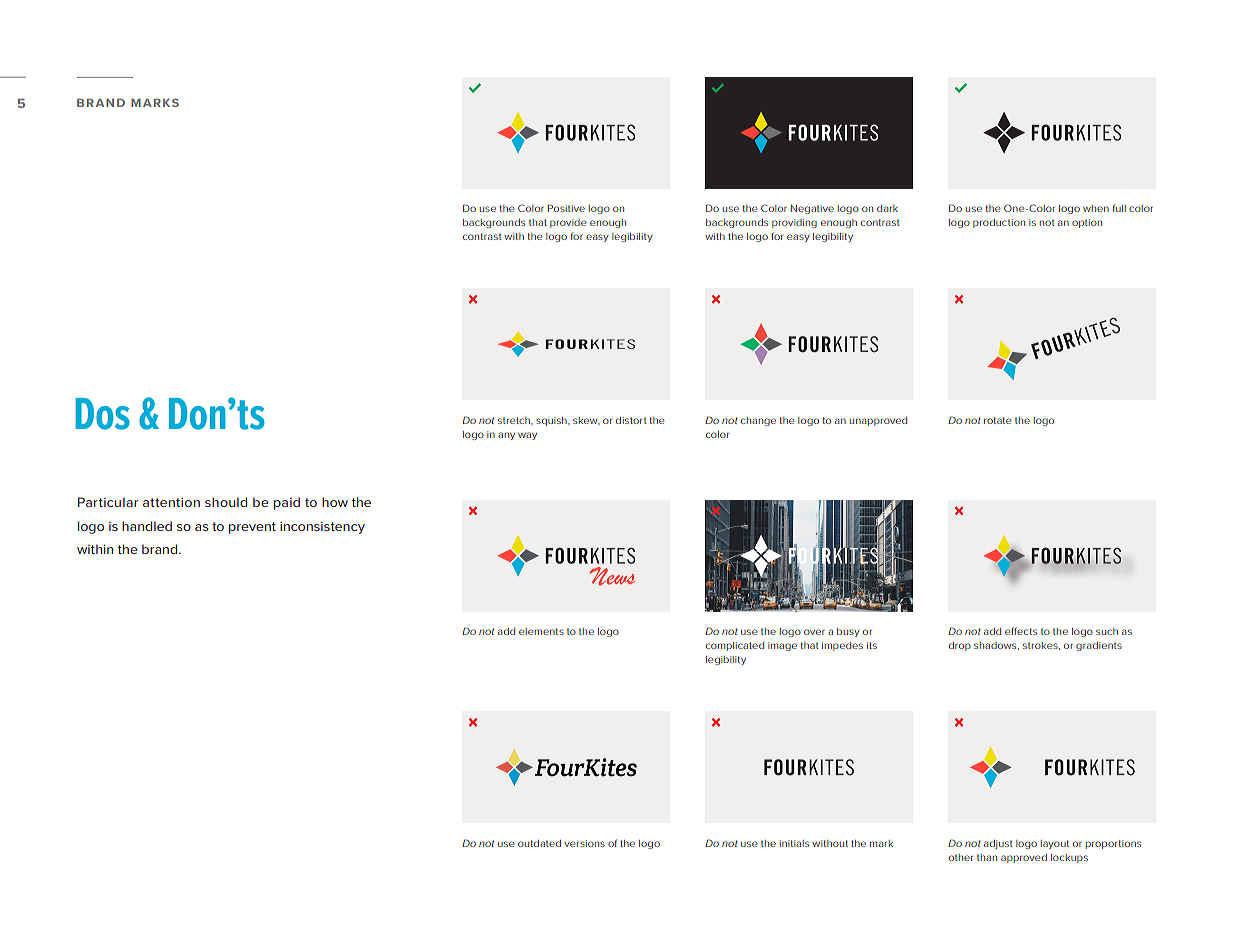  Describe the element at coordinates (568, 223) in the document. I see `provide` at that location.
